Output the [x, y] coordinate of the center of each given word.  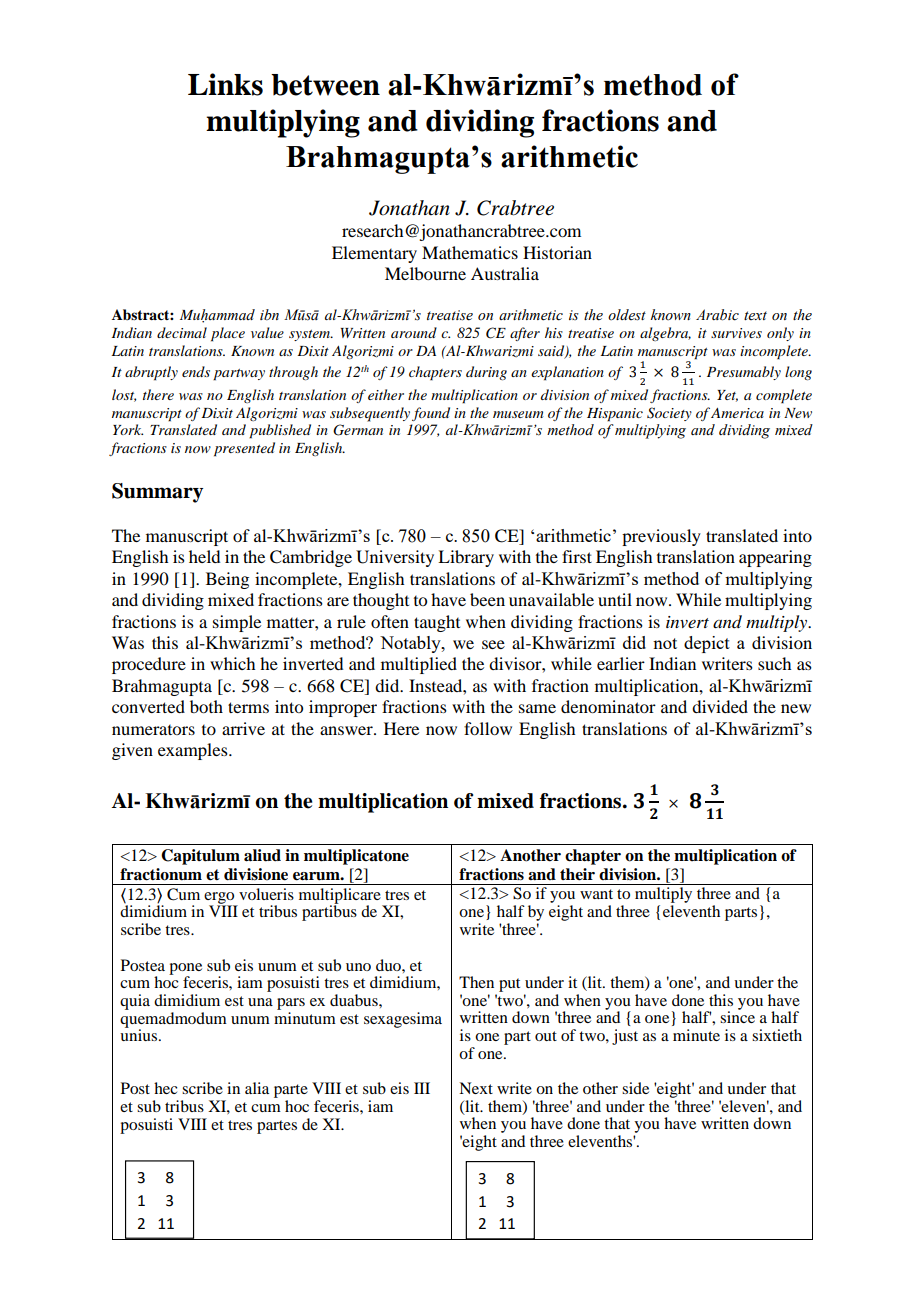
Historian [557, 252]
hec [165, 1088]
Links [225, 84]
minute [696, 1035]
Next [476, 1088]
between [325, 85]
